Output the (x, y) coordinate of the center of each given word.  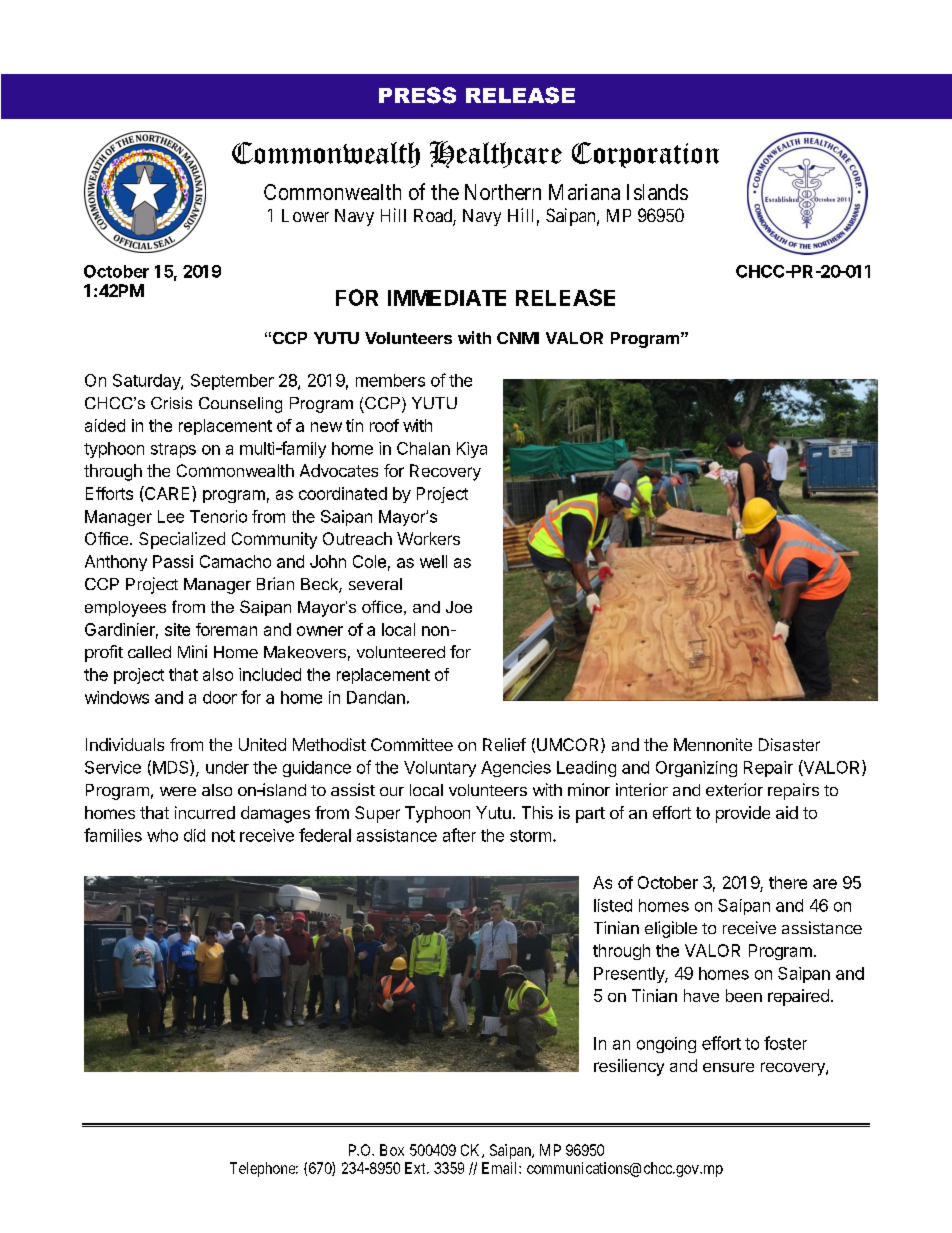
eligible (671, 929)
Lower (305, 215)
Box (392, 1150)
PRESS (417, 95)
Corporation (645, 155)
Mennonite (713, 744)
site (177, 629)
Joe (459, 607)
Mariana (584, 192)
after (459, 835)
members (390, 380)
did (194, 835)
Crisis (171, 403)
